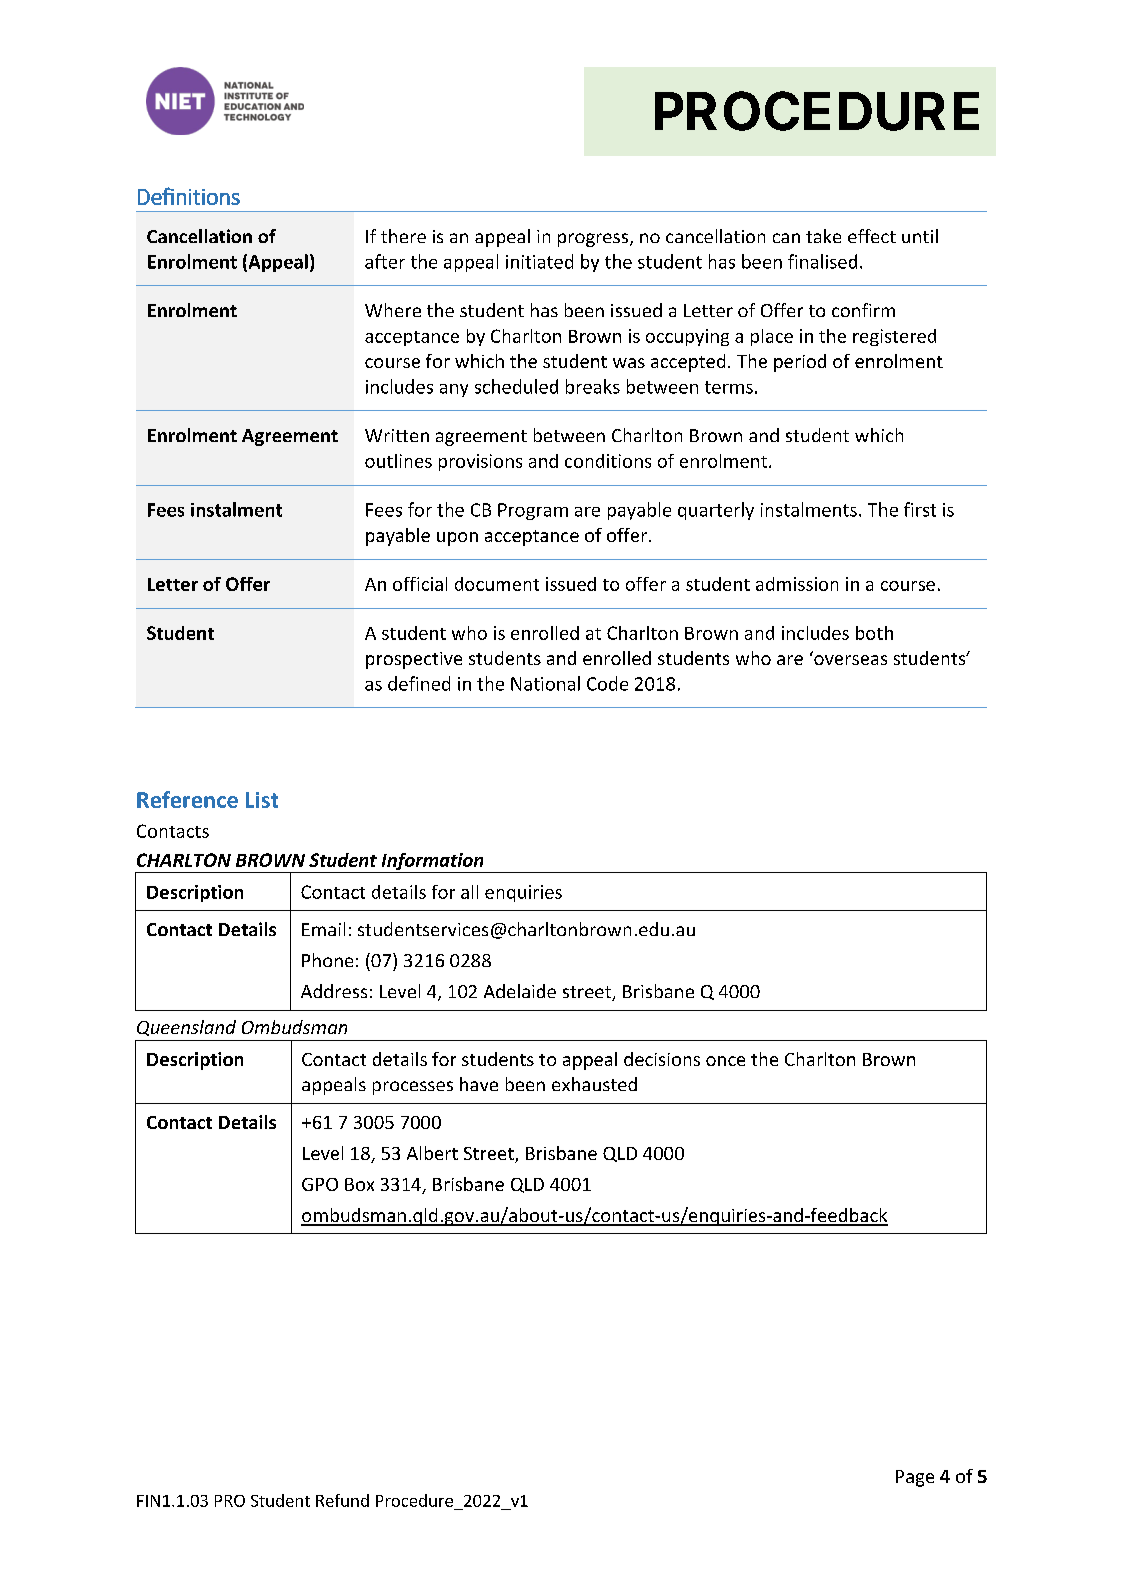  Describe the element at coordinates (469, 892) in the screenshot. I see `all` at that location.
